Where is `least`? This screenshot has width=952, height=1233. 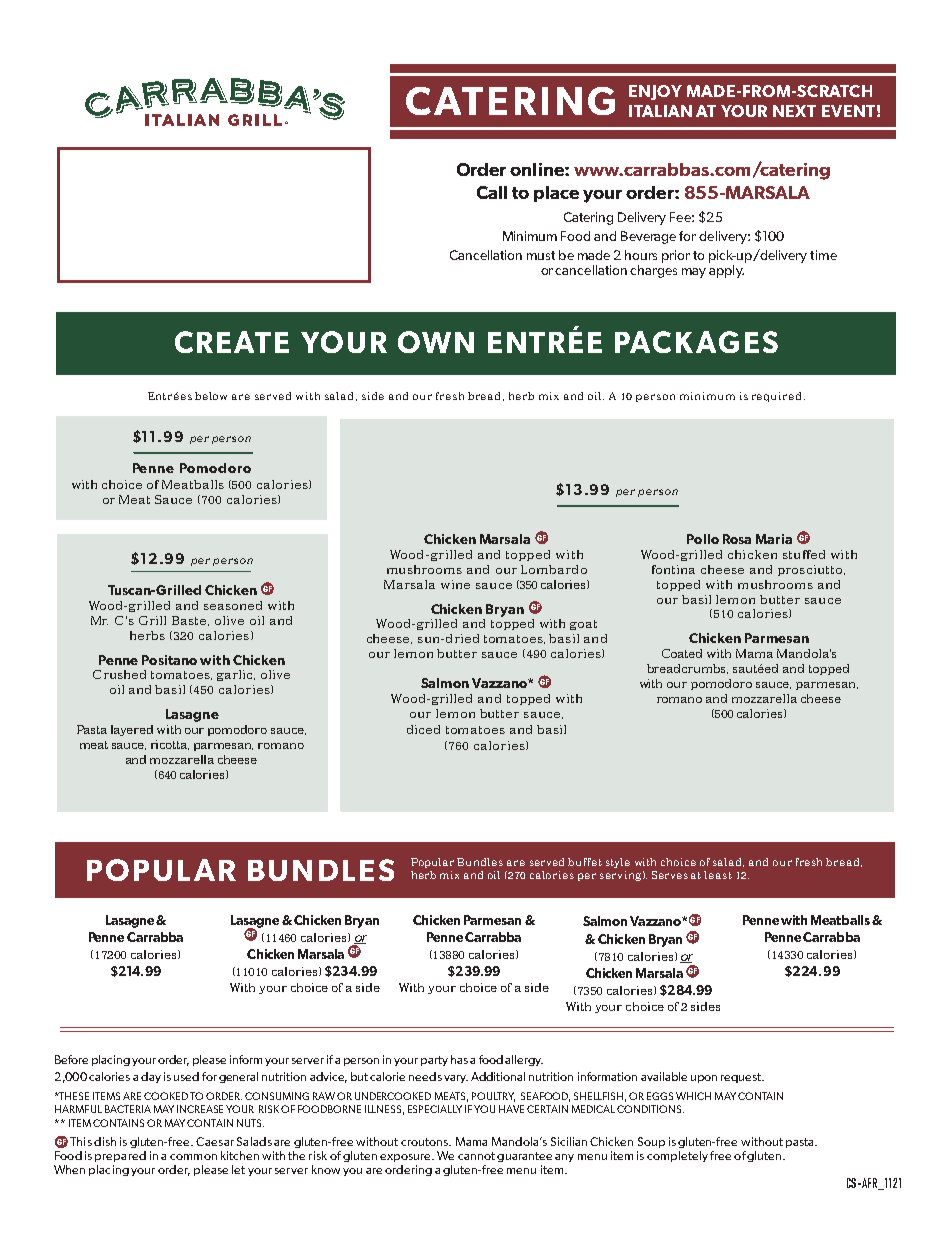
least is located at coordinates (718, 875).
